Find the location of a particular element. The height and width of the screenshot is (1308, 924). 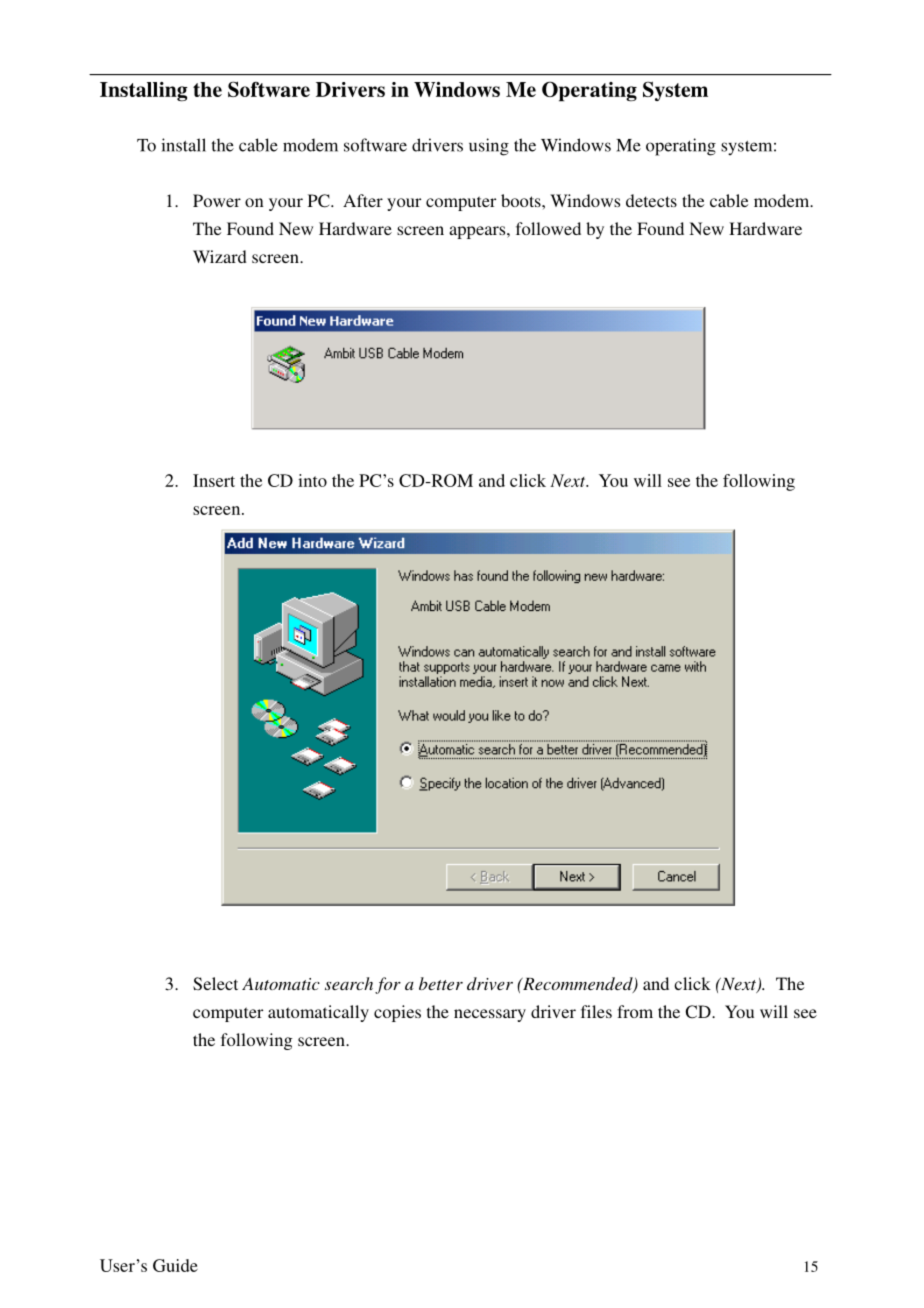

Power is located at coordinates (217, 200).
